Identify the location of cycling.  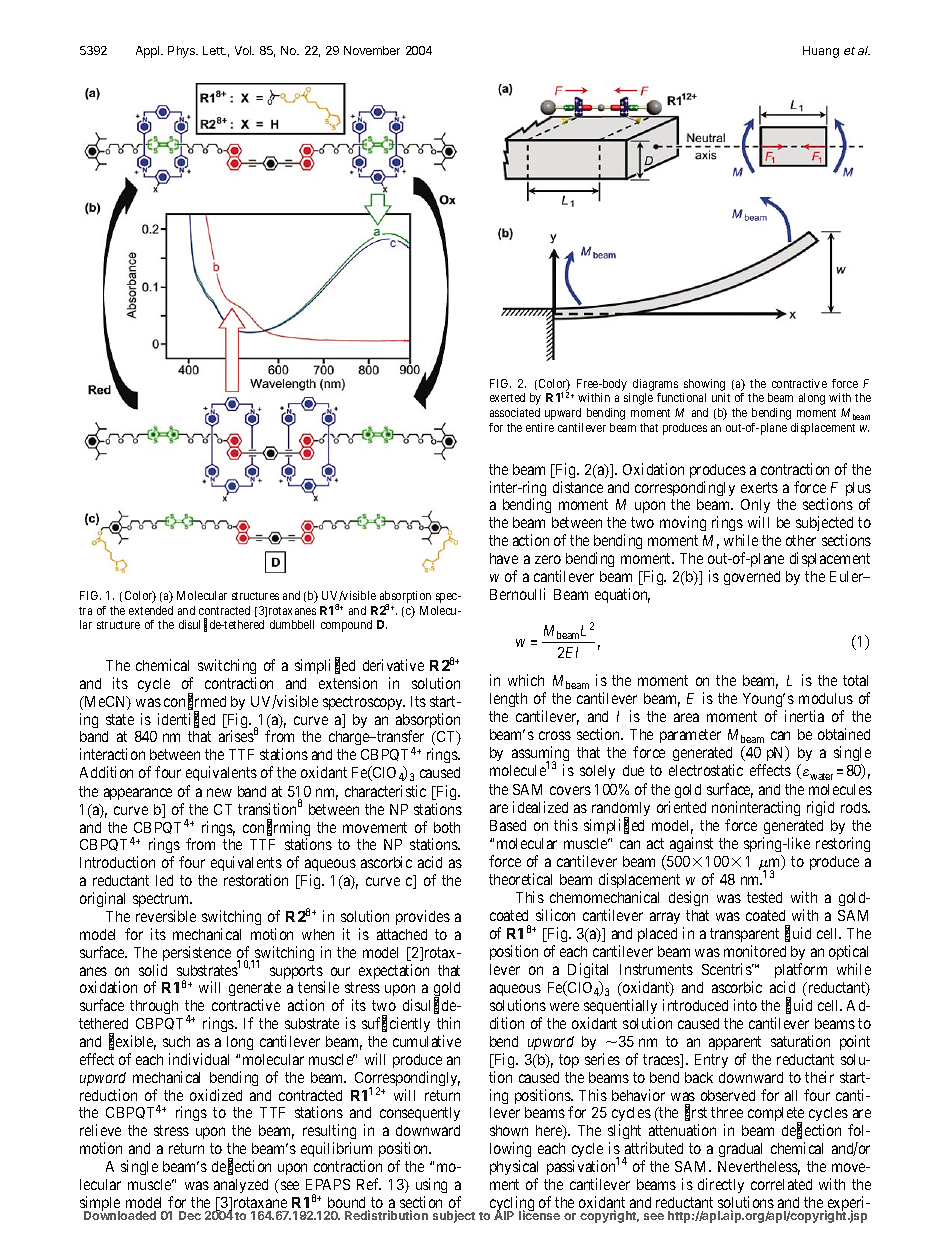
(512, 1205).
